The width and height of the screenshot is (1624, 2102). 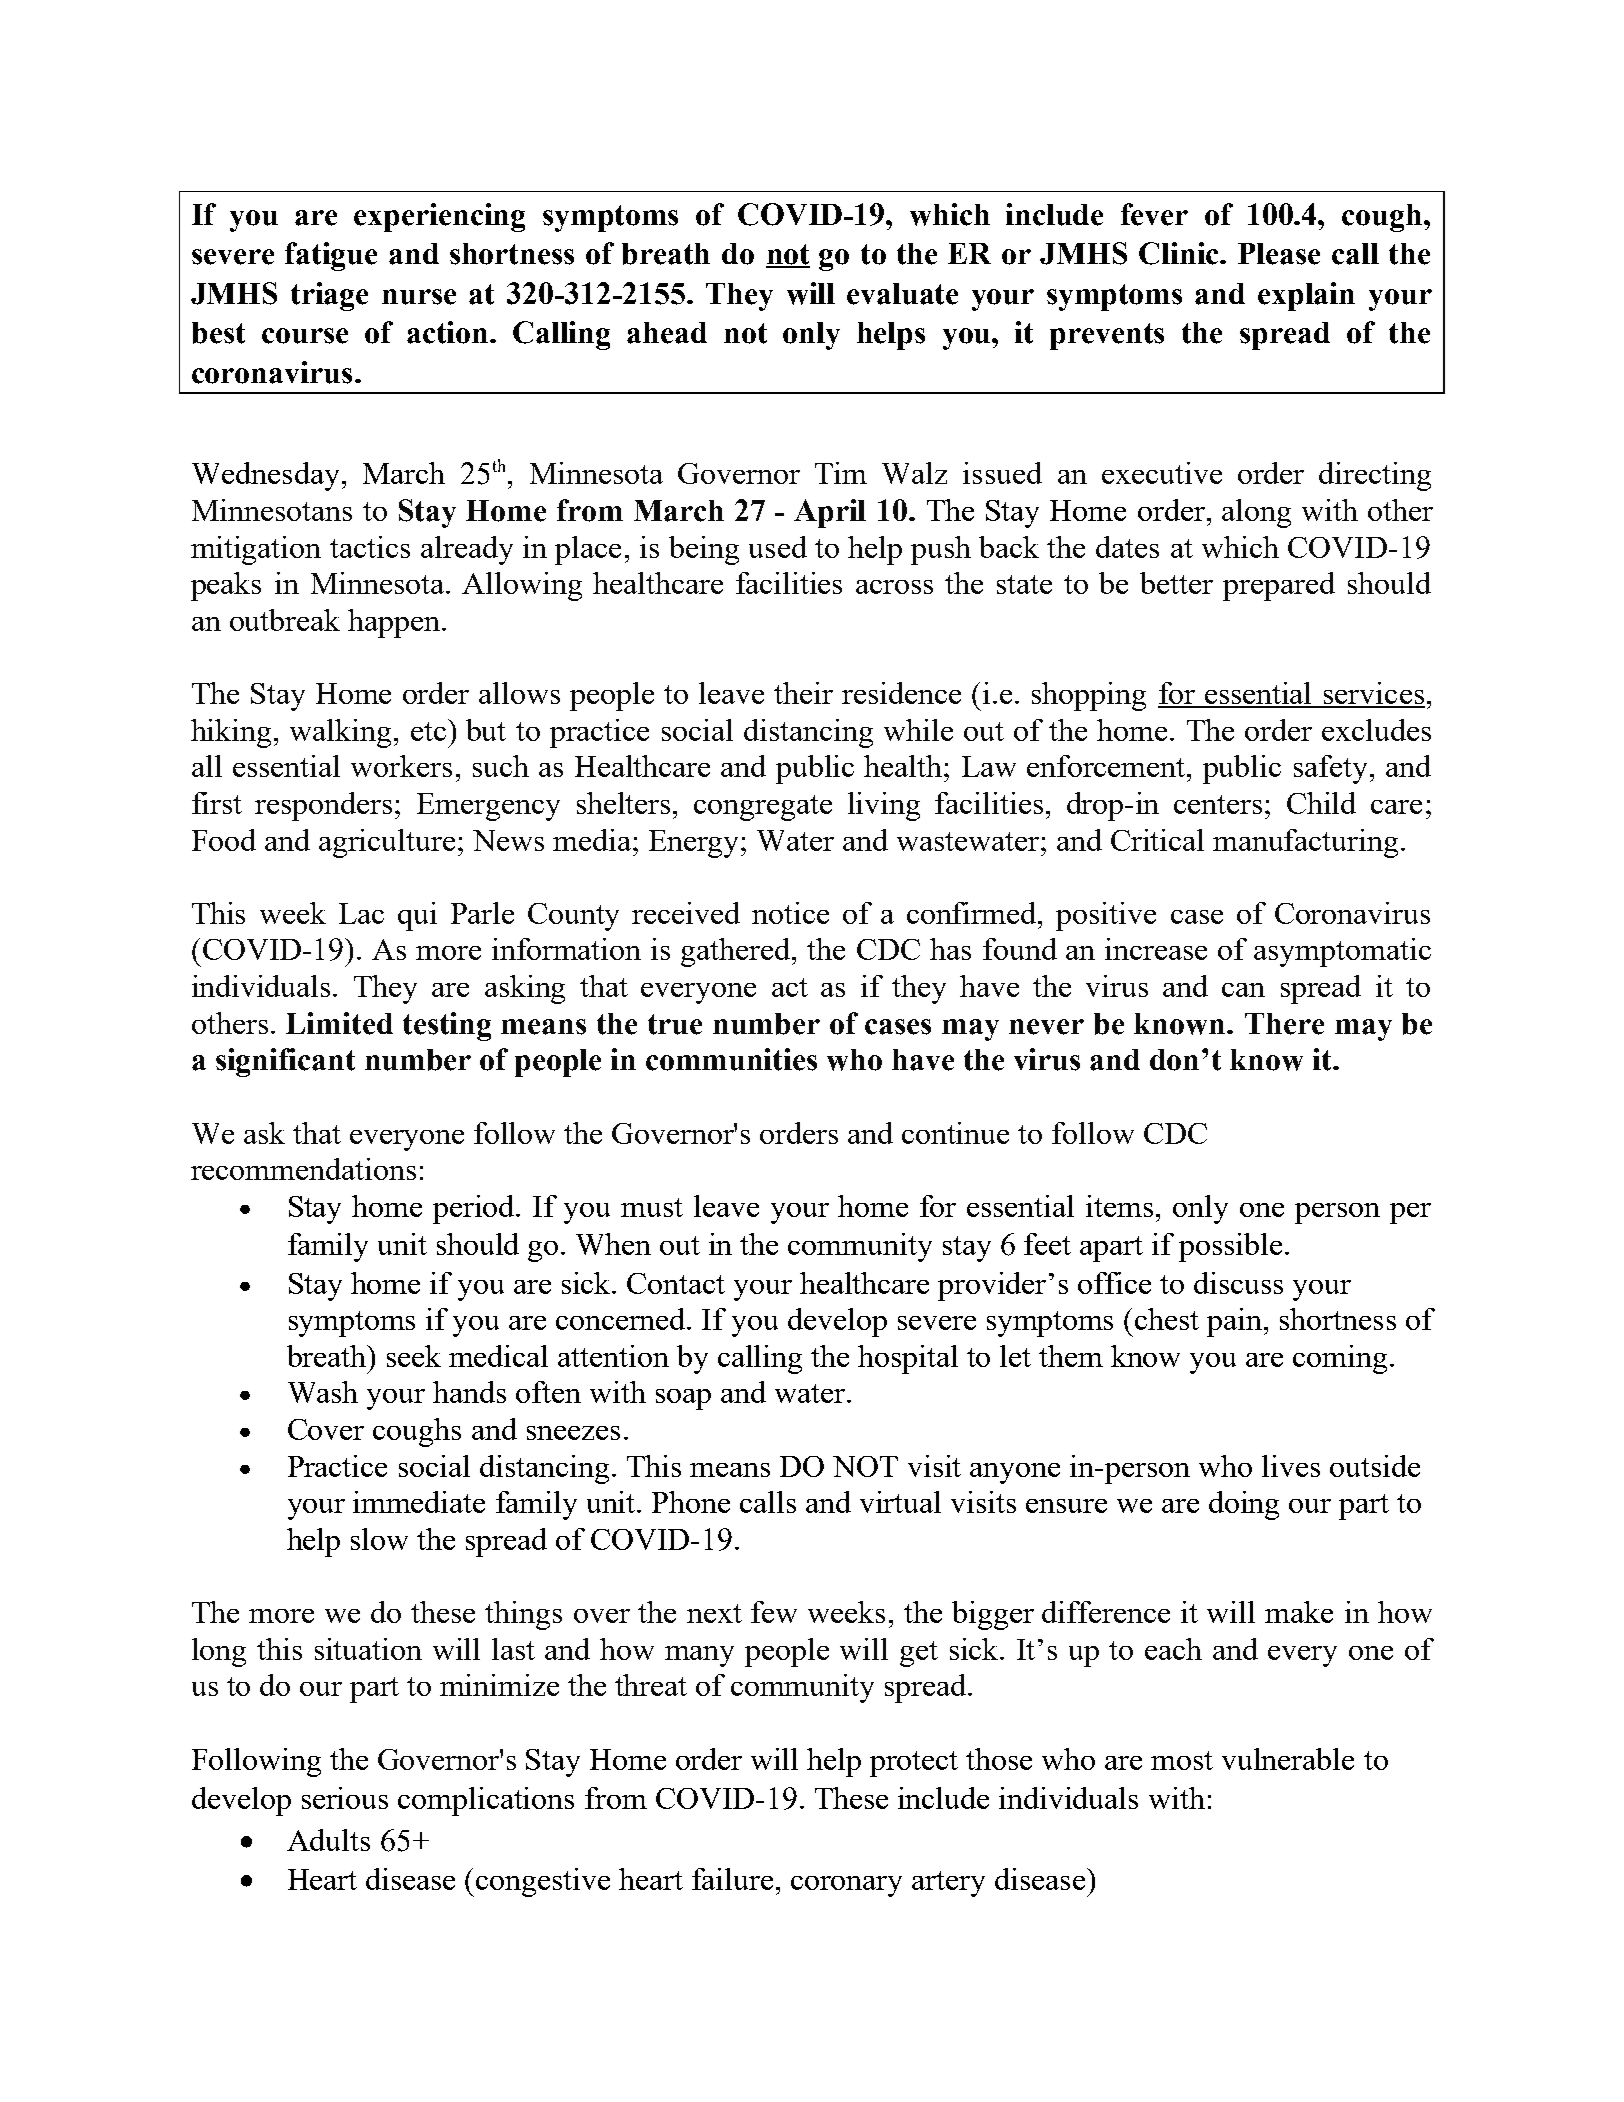 What do you see at coordinates (1279, 254) in the screenshot?
I see `Please` at bounding box center [1279, 254].
